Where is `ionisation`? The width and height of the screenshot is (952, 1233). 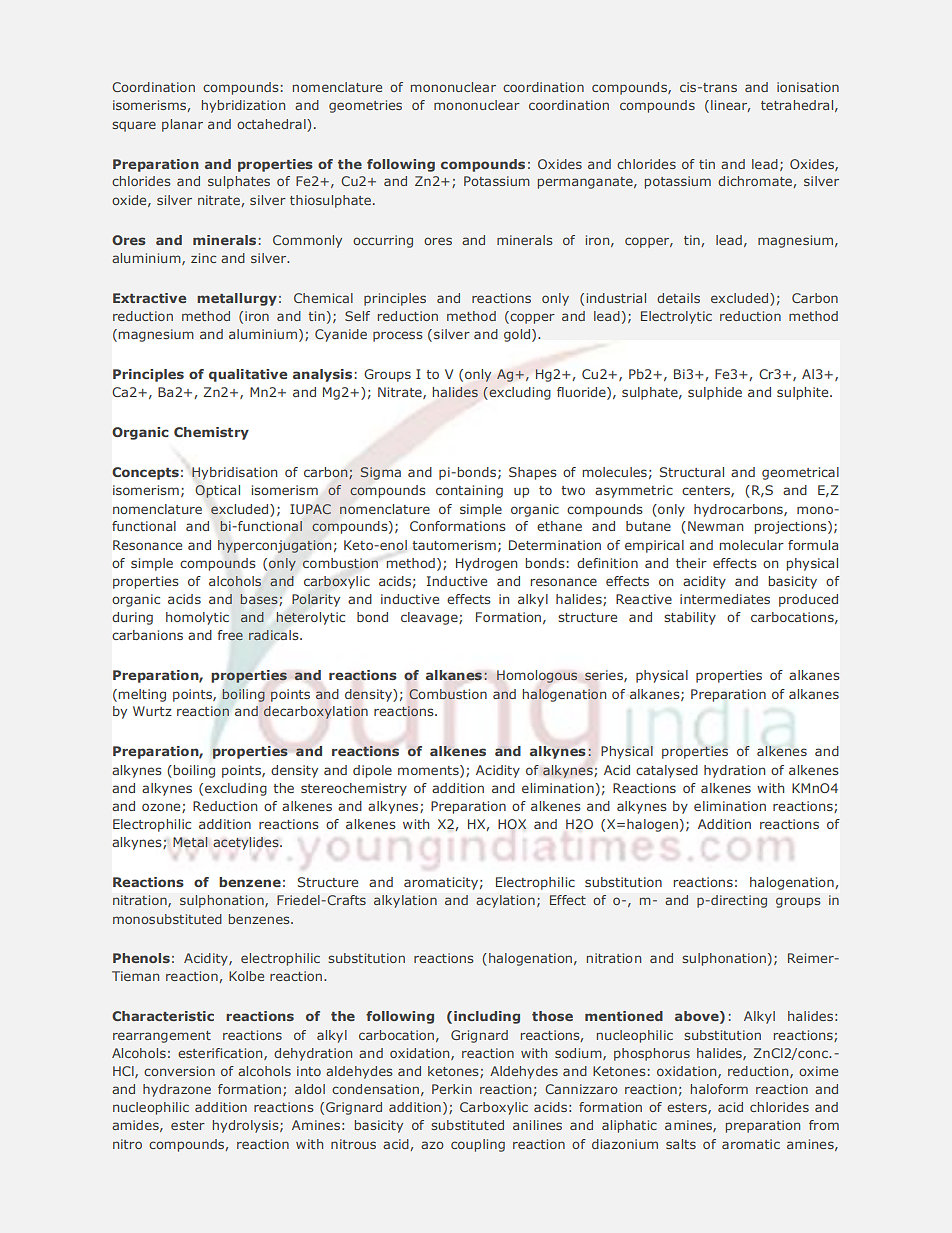
ionisation is located at coordinates (808, 87).
